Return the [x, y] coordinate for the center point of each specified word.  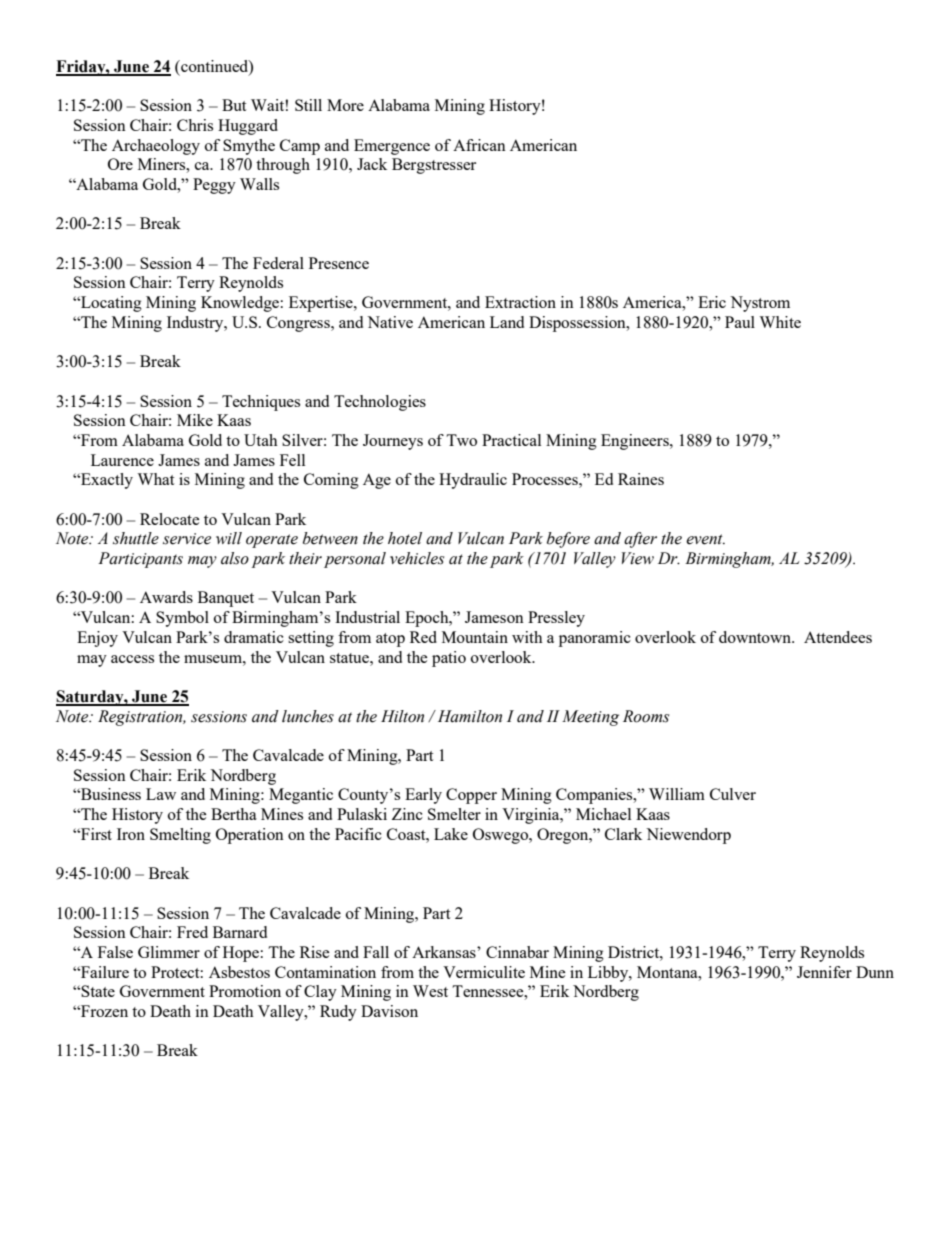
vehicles [417, 558]
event [705, 539]
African [479, 145]
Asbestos [239, 972]
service [187, 539]
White [780, 322]
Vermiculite [484, 972]
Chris [195, 125]
